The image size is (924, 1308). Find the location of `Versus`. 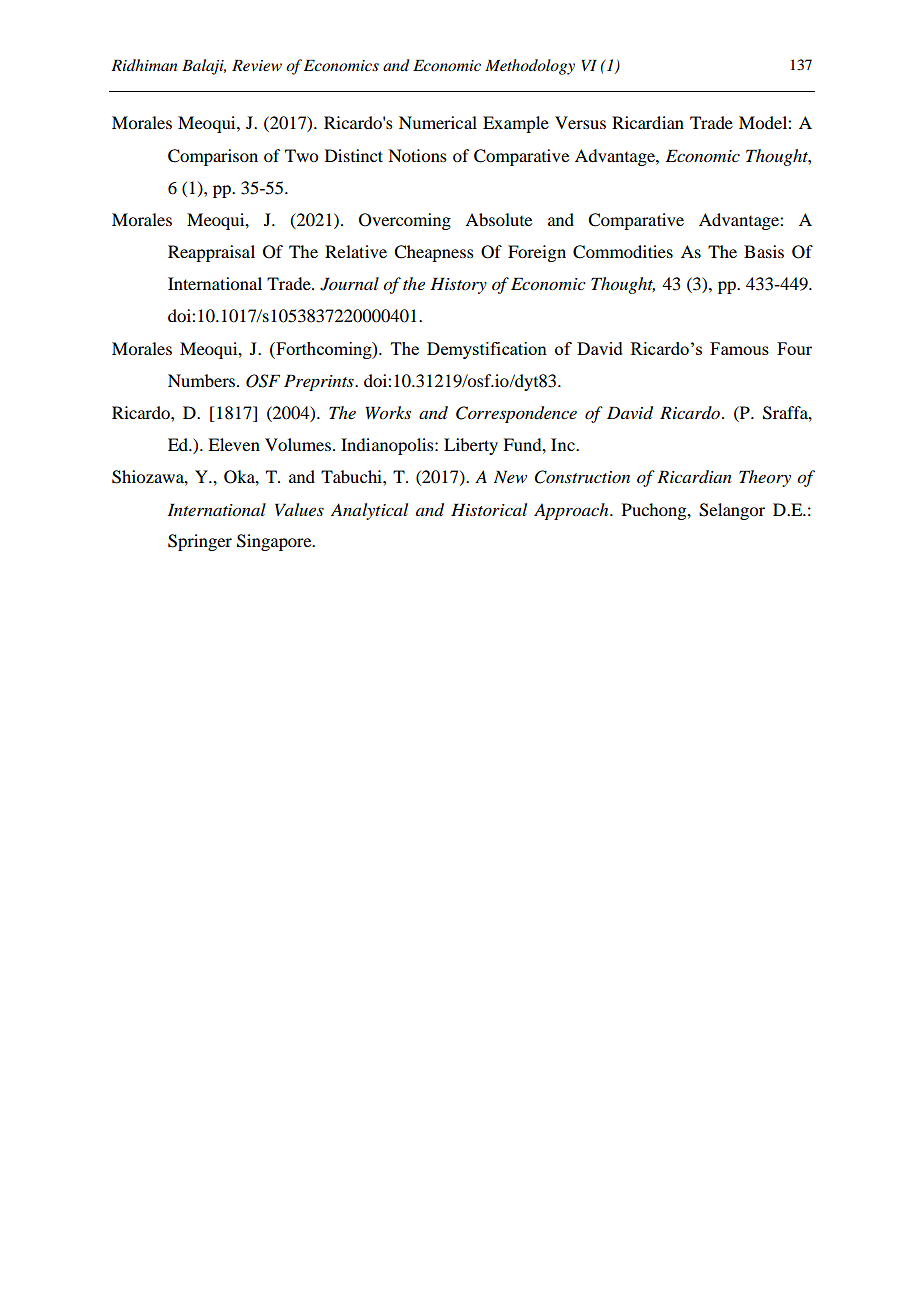

Versus is located at coordinates (580, 122).
